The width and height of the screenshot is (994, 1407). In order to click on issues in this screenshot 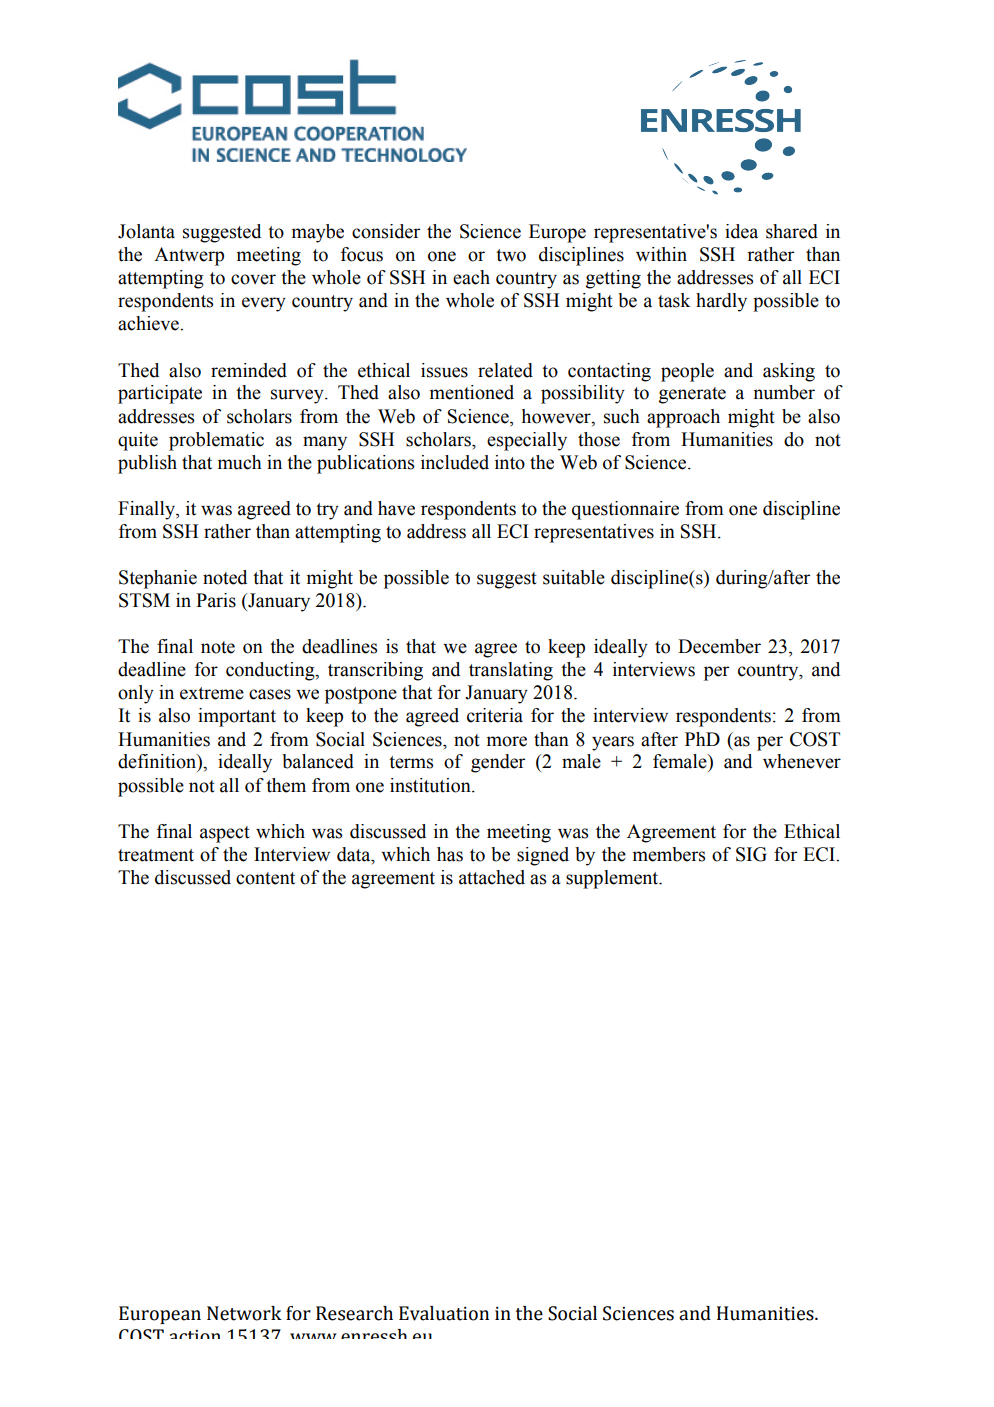, I will do `click(444, 370)`.
